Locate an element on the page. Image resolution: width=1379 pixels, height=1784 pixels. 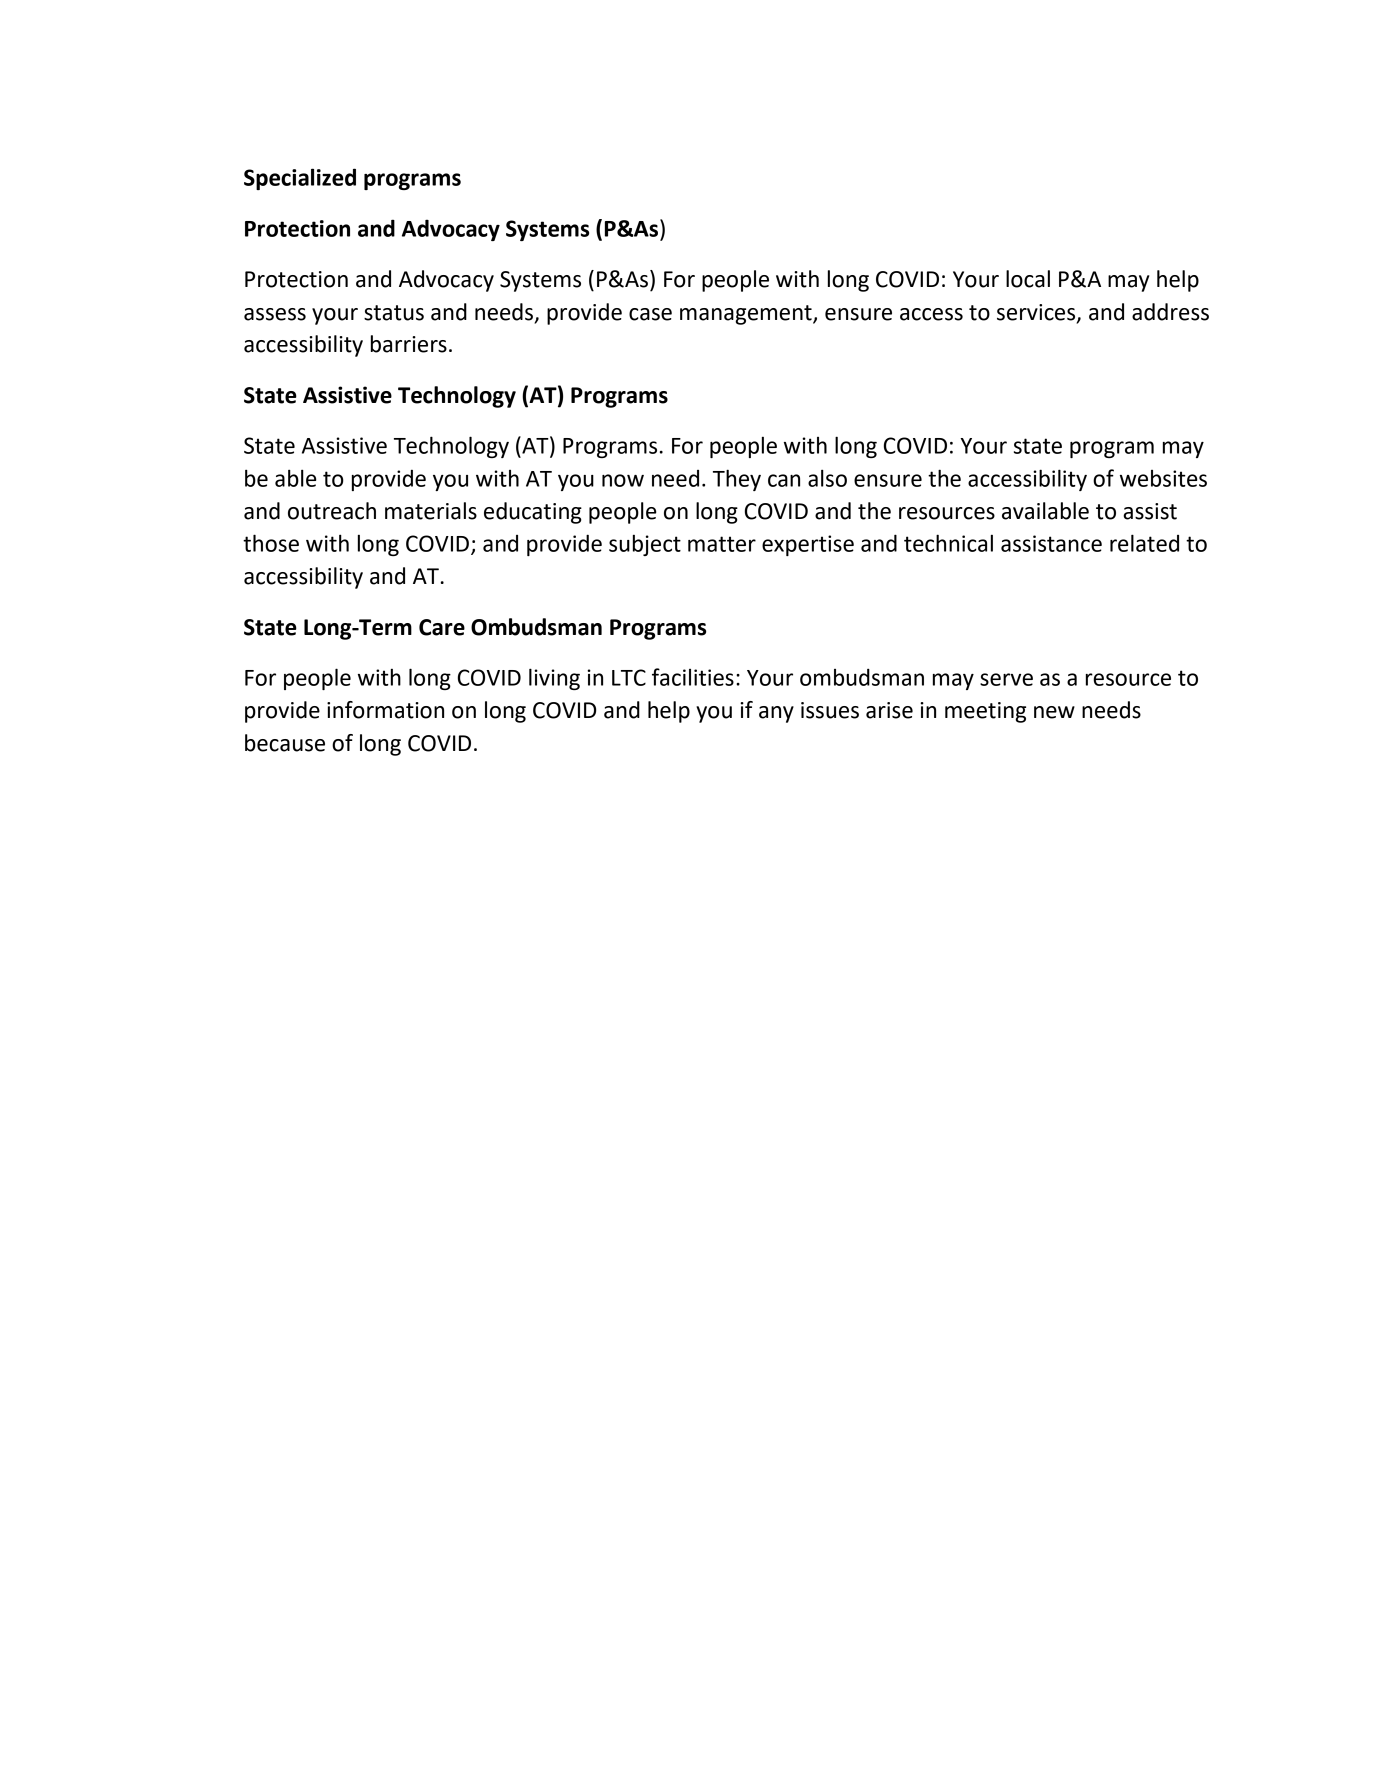
management is located at coordinates (747, 315).
